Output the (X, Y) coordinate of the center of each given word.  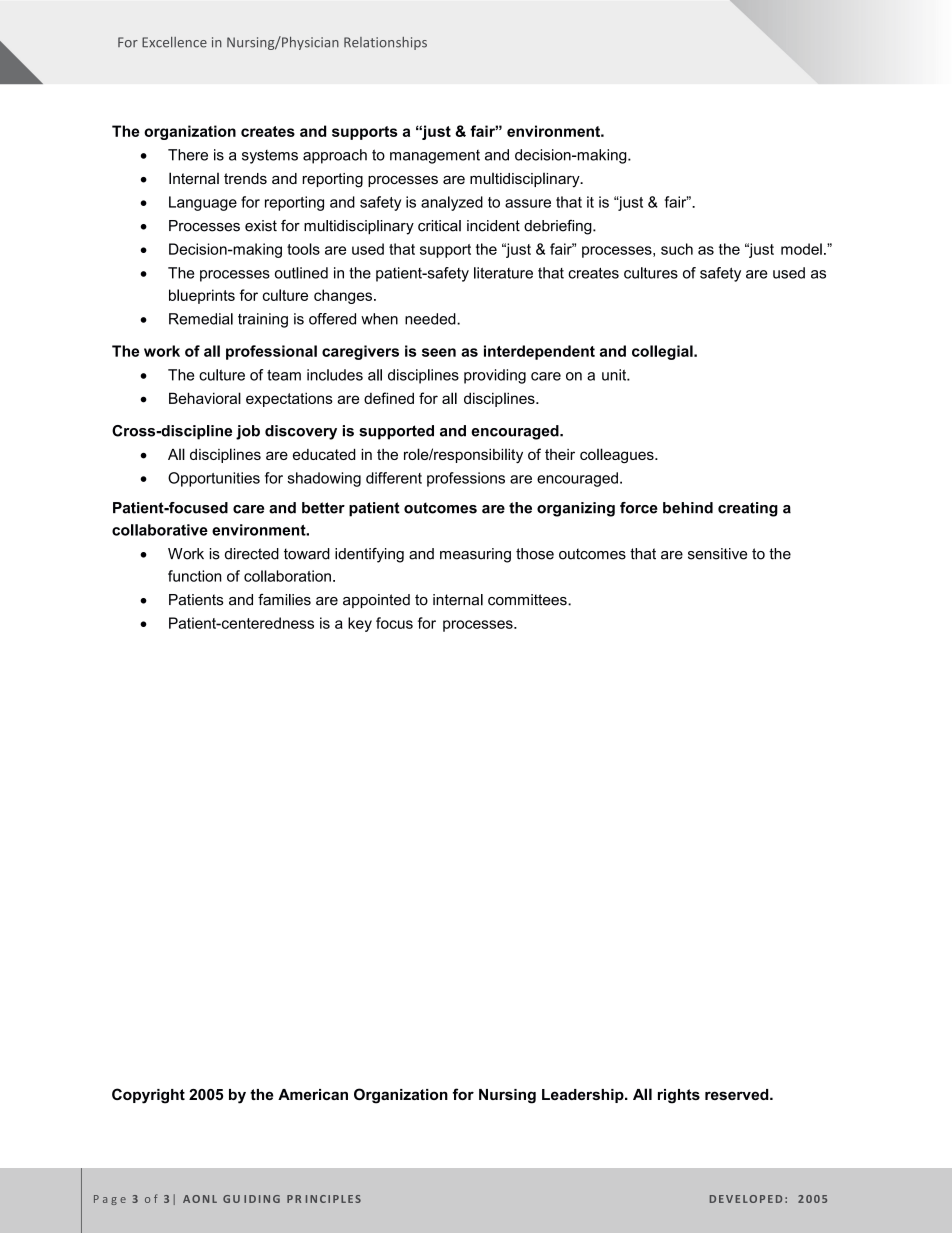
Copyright (148, 1096)
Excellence (174, 42)
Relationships (385, 43)
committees (528, 600)
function (195, 576)
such (677, 249)
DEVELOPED (746, 1199)
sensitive (717, 554)
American (313, 1094)
